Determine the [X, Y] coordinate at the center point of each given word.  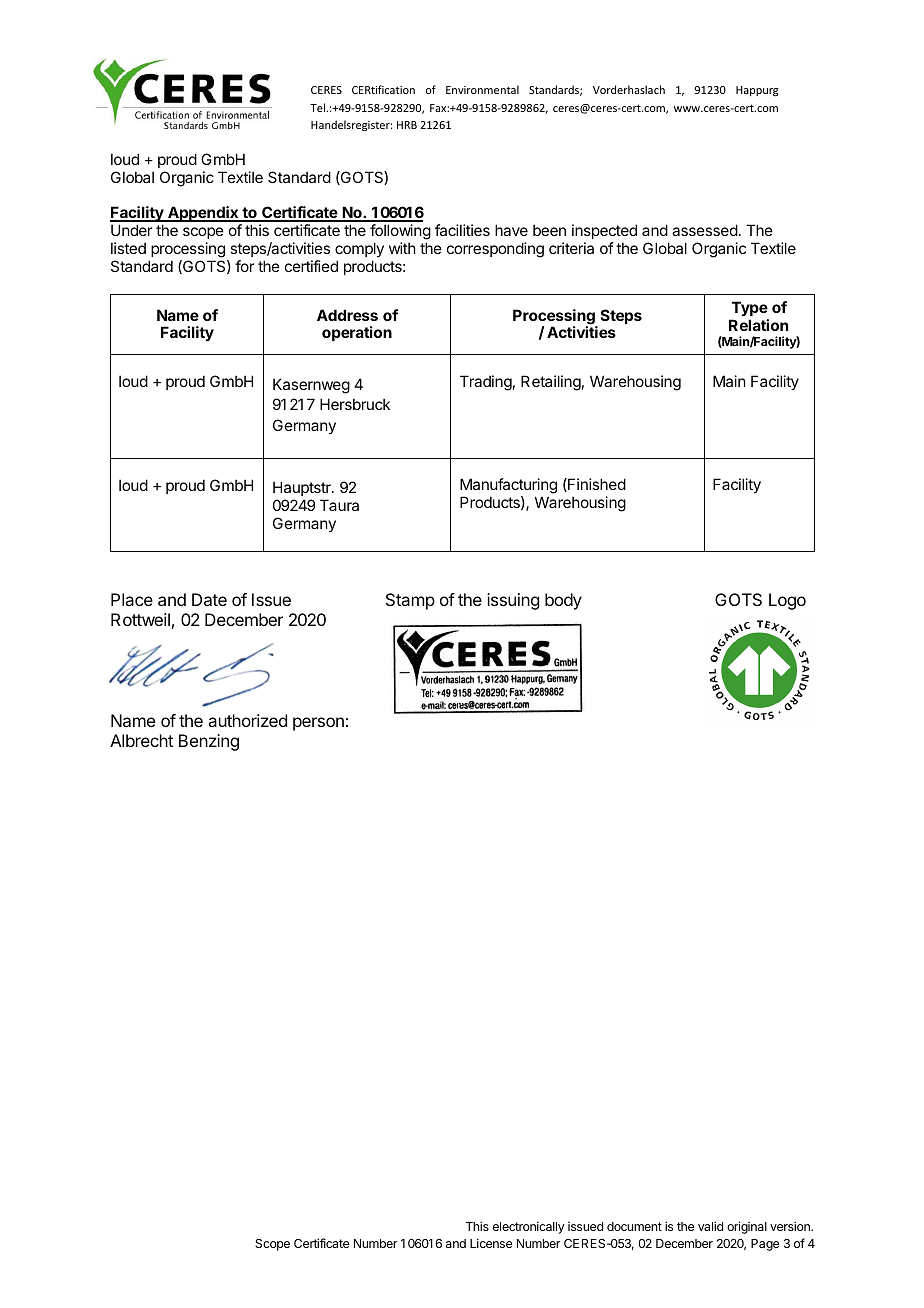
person [318, 724]
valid [710, 1226]
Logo [787, 601]
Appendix [203, 214]
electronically [529, 1227]
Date [209, 599]
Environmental [482, 89]
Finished [596, 485]
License [491, 1243]
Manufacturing [508, 487]
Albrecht [141, 740]
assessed [705, 230]
